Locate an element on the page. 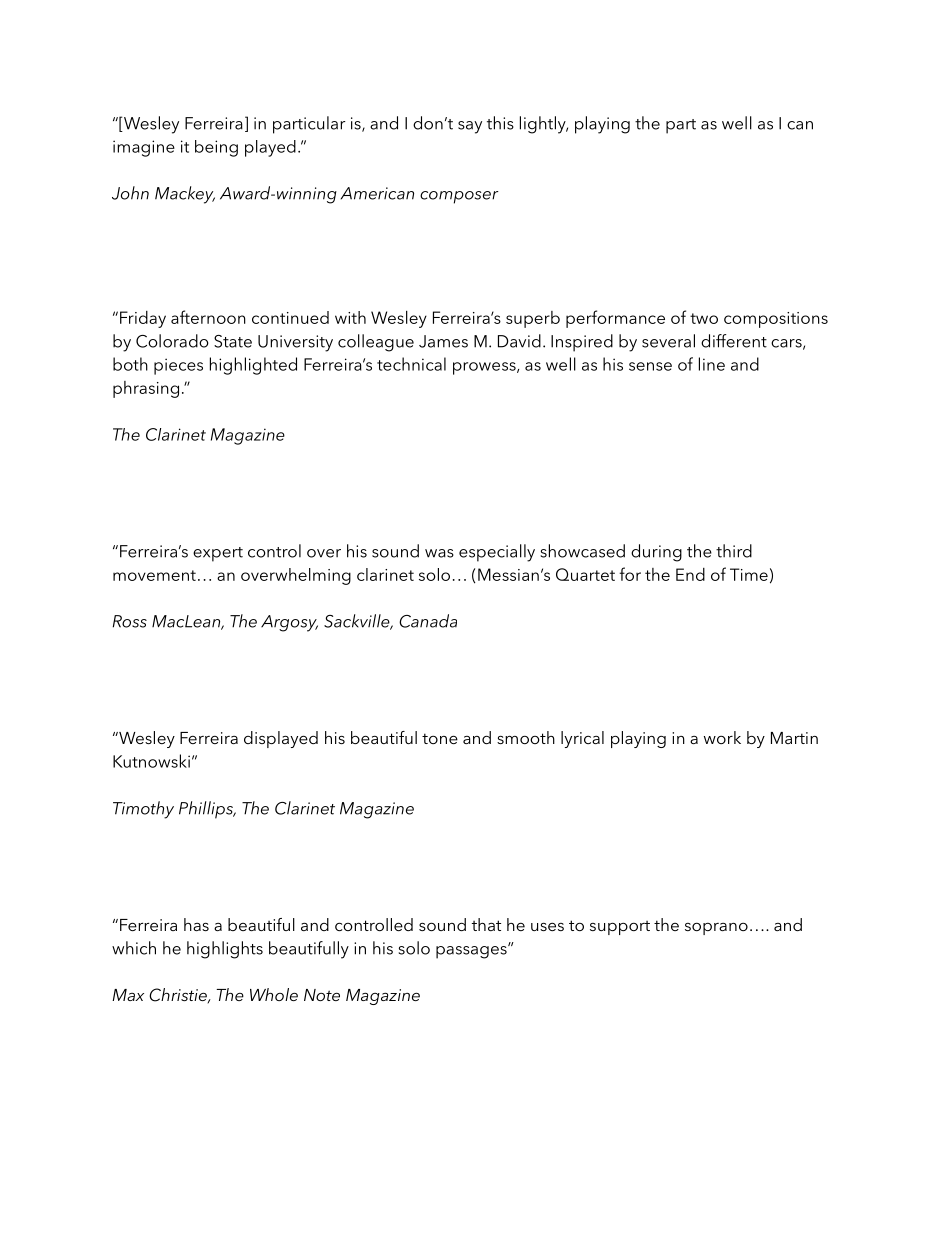 The image size is (952, 1233). expert is located at coordinates (218, 554).
